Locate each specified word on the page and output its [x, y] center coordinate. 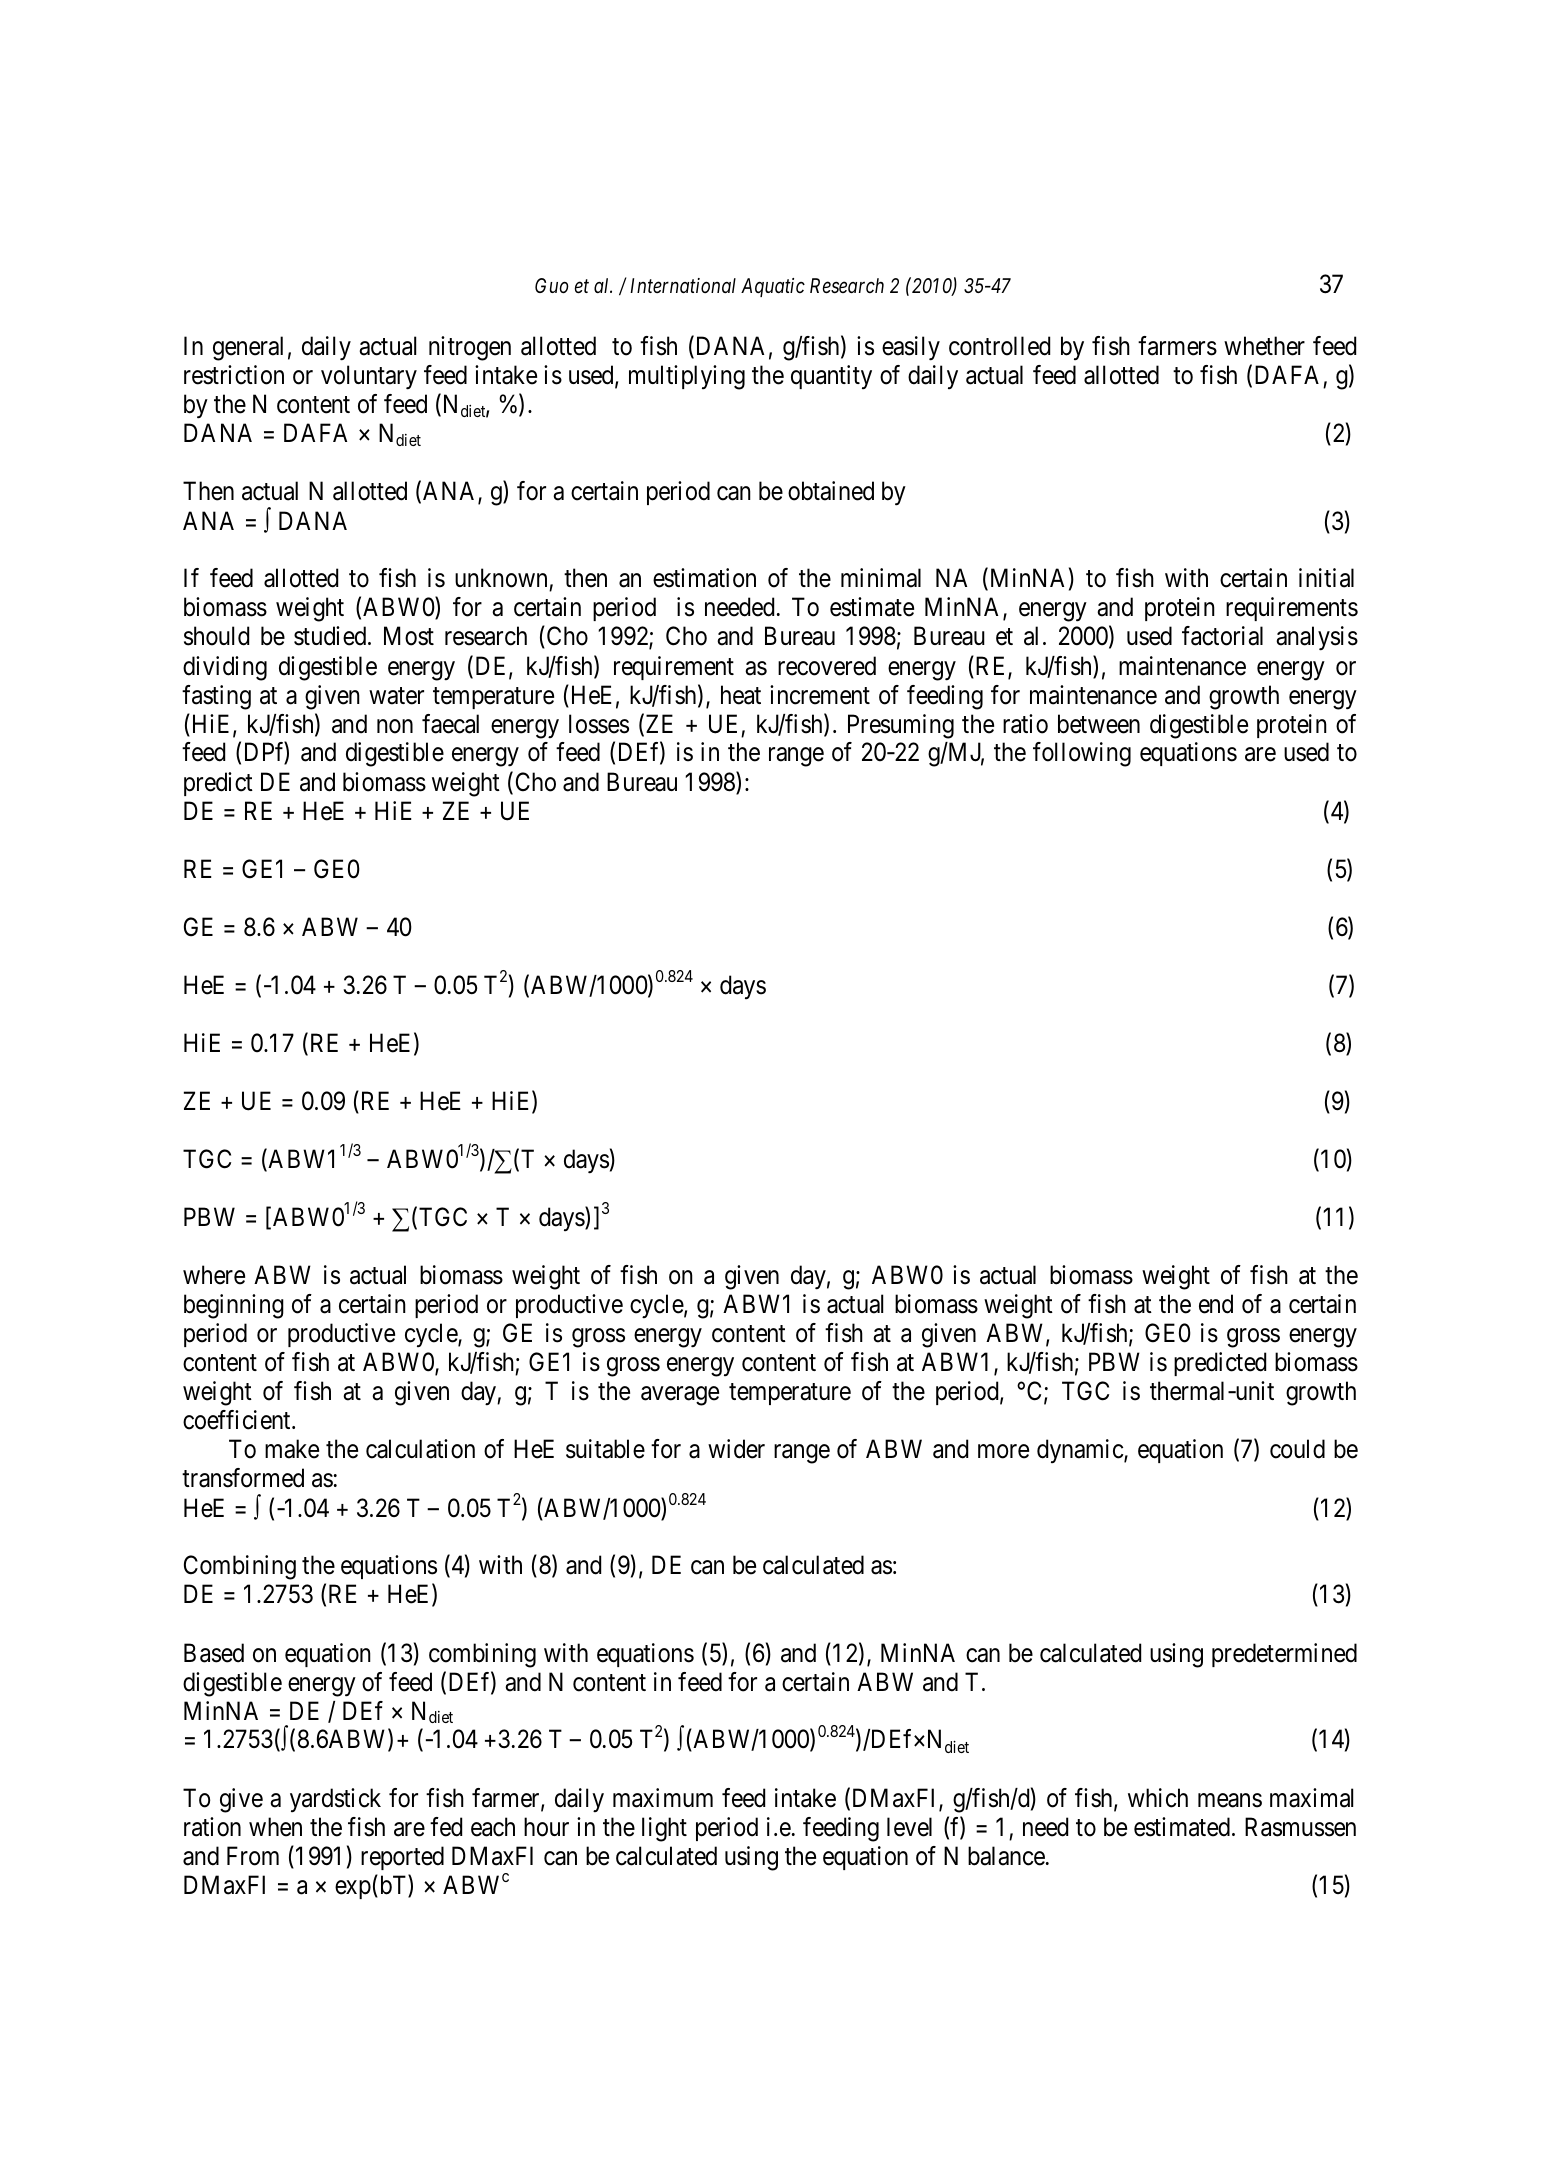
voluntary [369, 377]
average [680, 1396]
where [214, 1275]
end [1216, 1304]
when [275, 1827]
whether [1264, 346]
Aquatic [773, 287]
